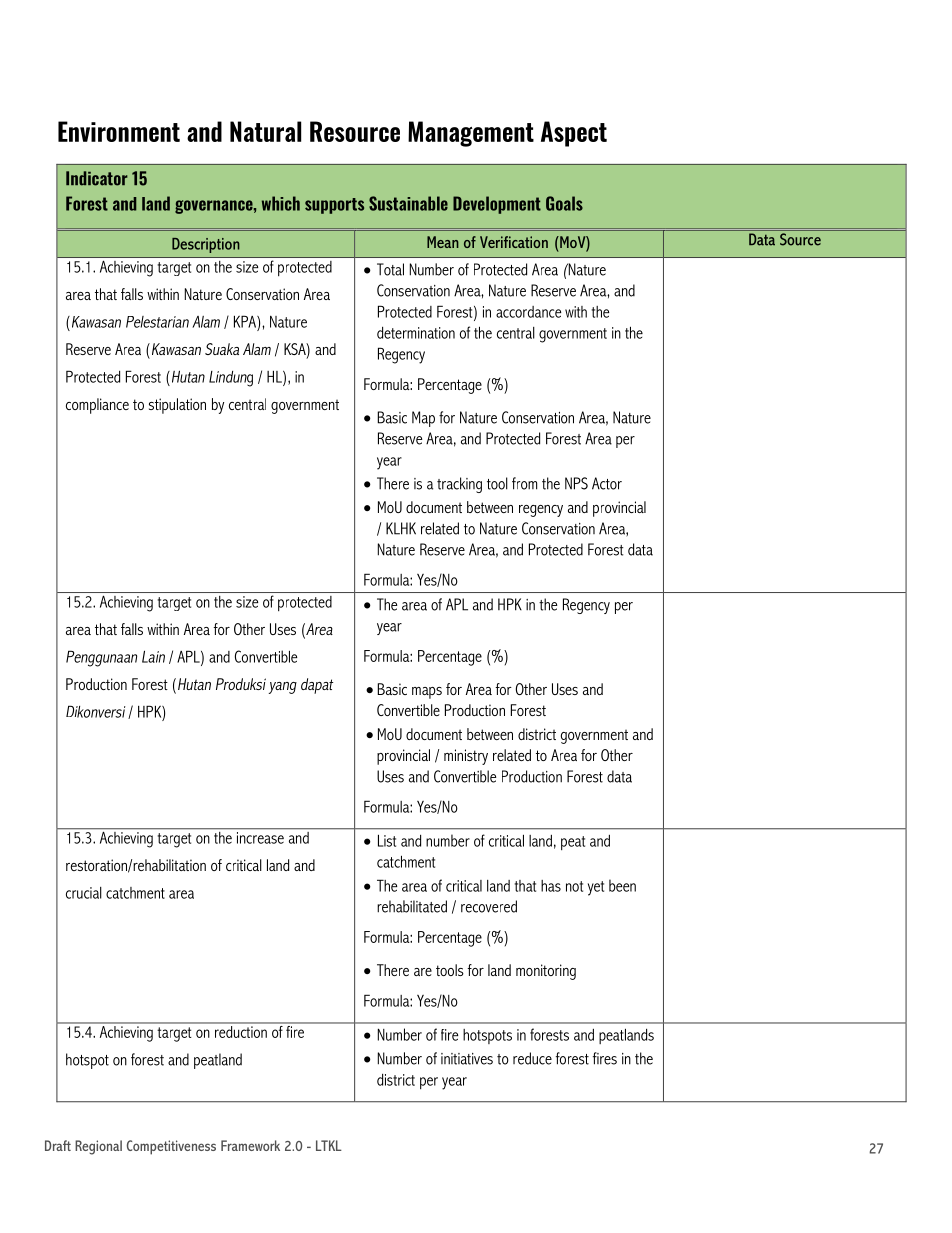 This image has height=1233, width=952. What do you see at coordinates (574, 134) in the image?
I see `Aspect` at bounding box center [574, 134].
